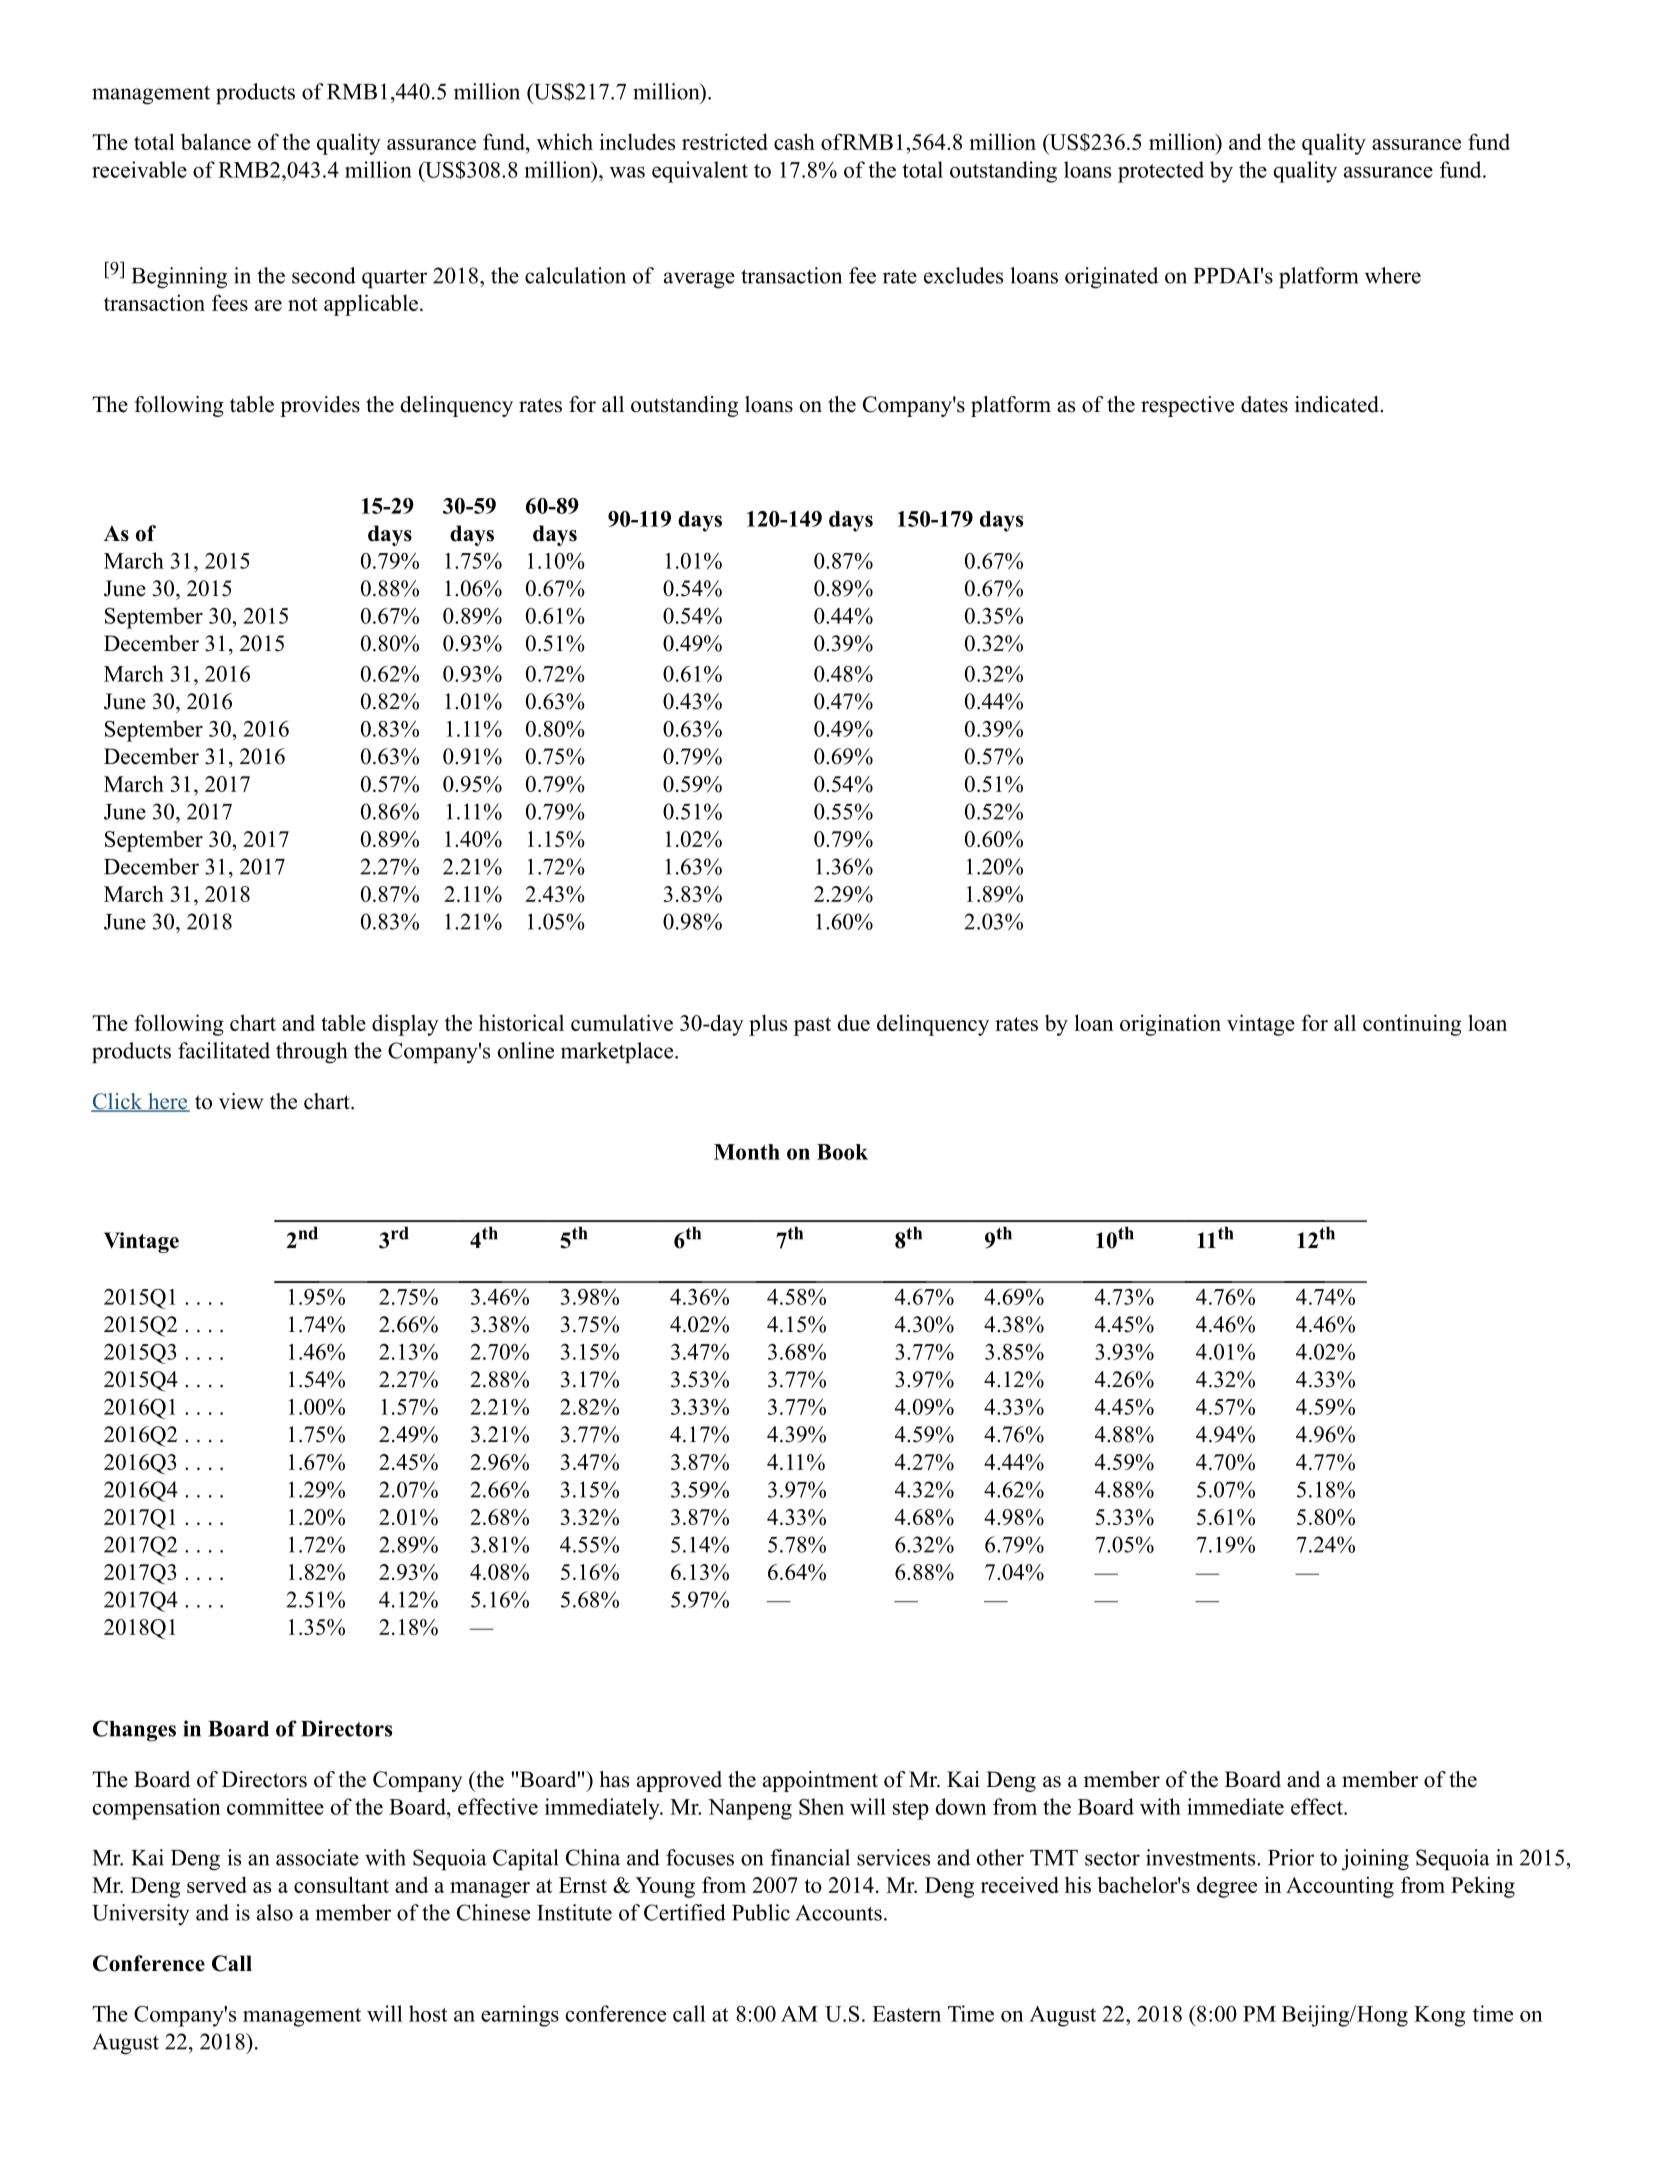 The image size is (1673, 2165). What do you see at coordinates (1161, 172) in the screenshot?
I see `protected` at bounding box center [1161, 172].
